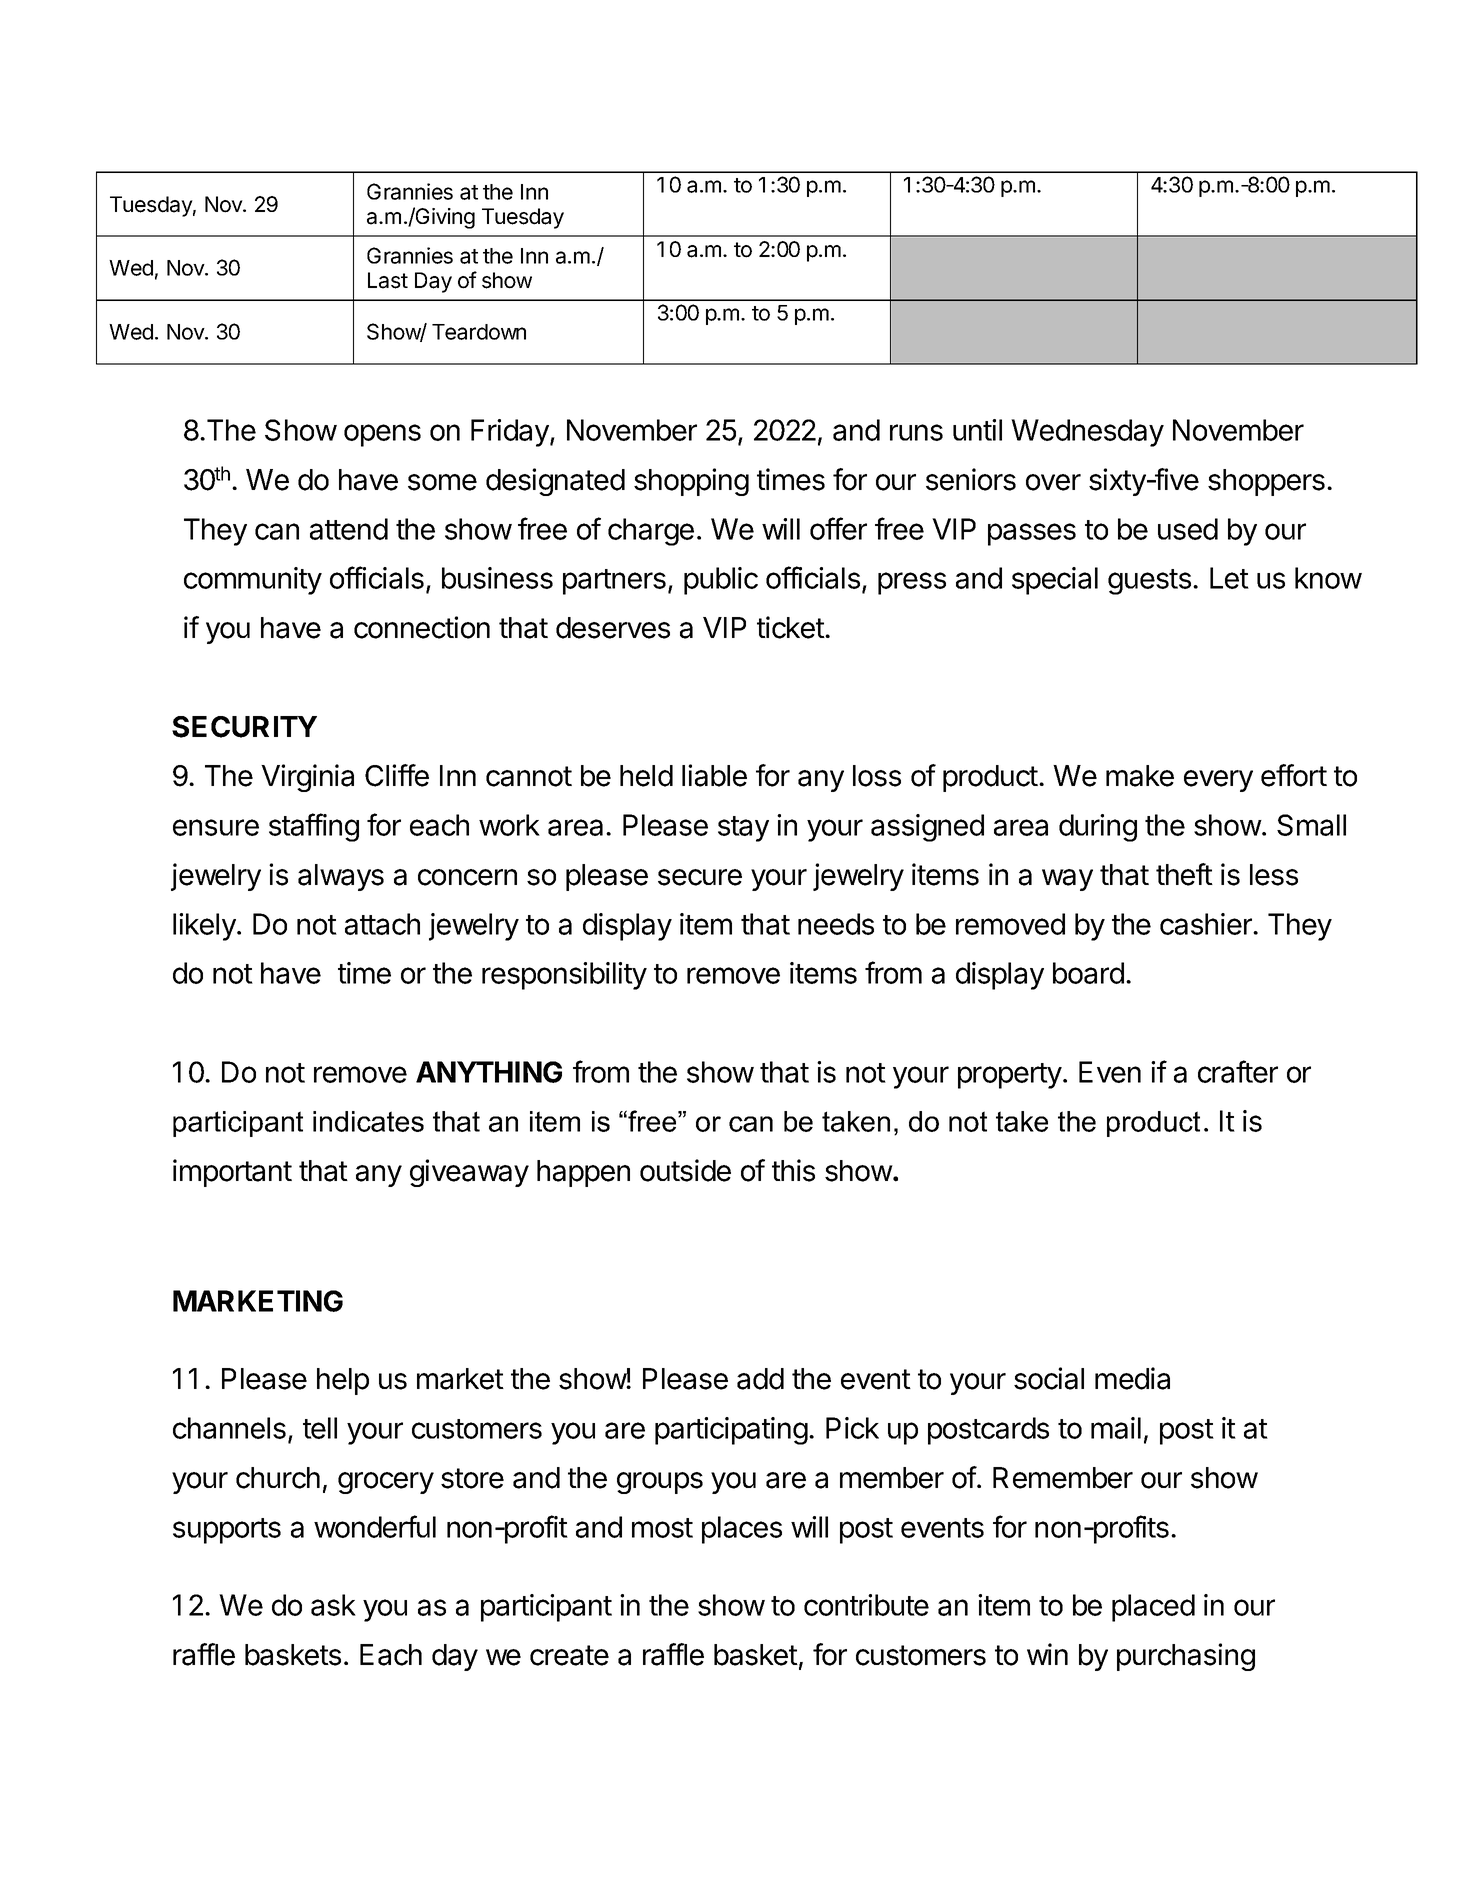 Image resolution: width=1460 pixels, height=1889 pixels. What do you see at coordinates (375, 1526) in the screenshot?
I see `wonderful` at bounding box center [375, 1526].
